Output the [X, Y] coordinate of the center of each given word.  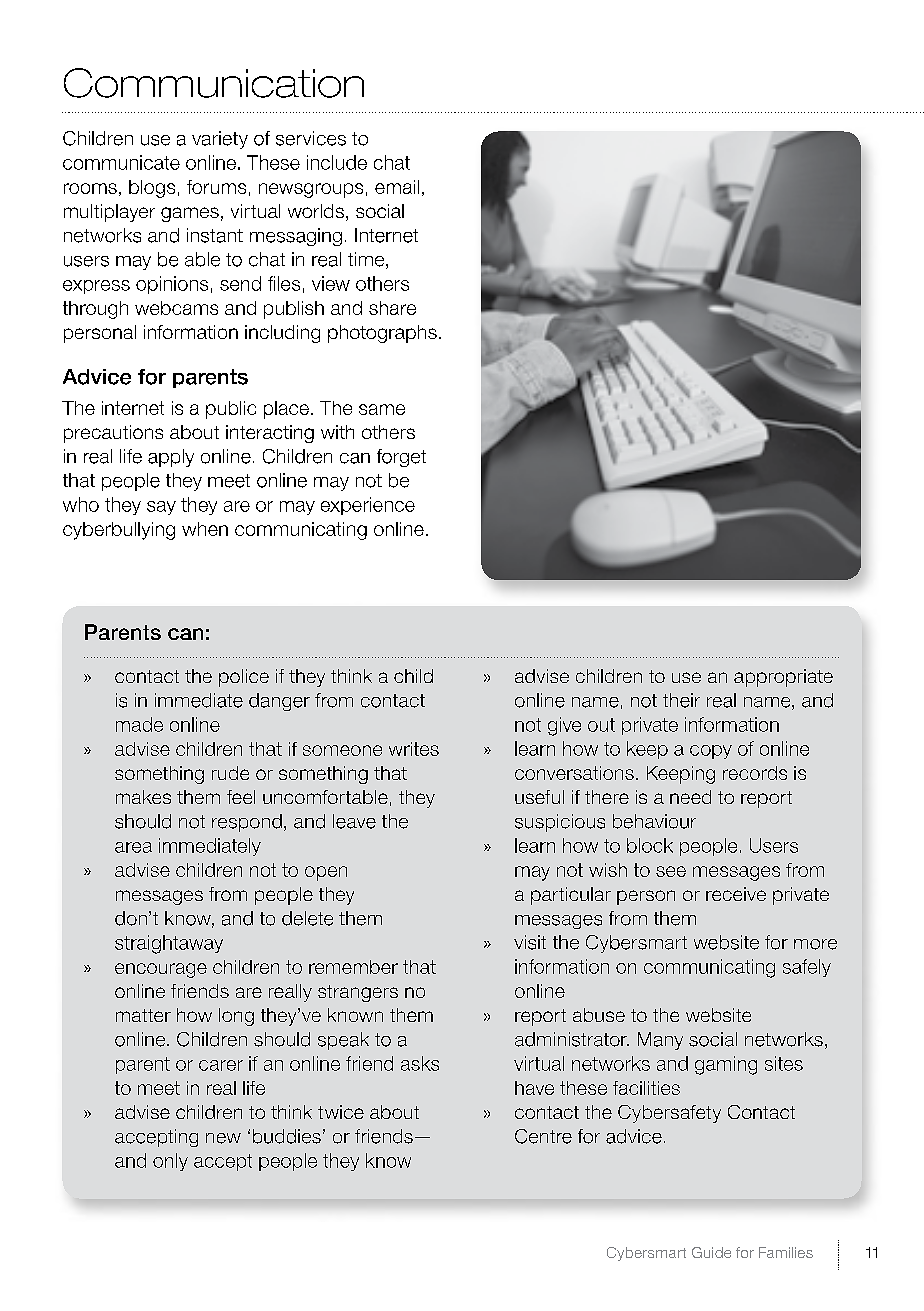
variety [220, 140]
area [133, 847]
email [397, 187]
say [161, 508]
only [170, 1162]
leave [354, 821]
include [337, 162]
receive [736, 894]
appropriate [783, 678]
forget [401, 458]
